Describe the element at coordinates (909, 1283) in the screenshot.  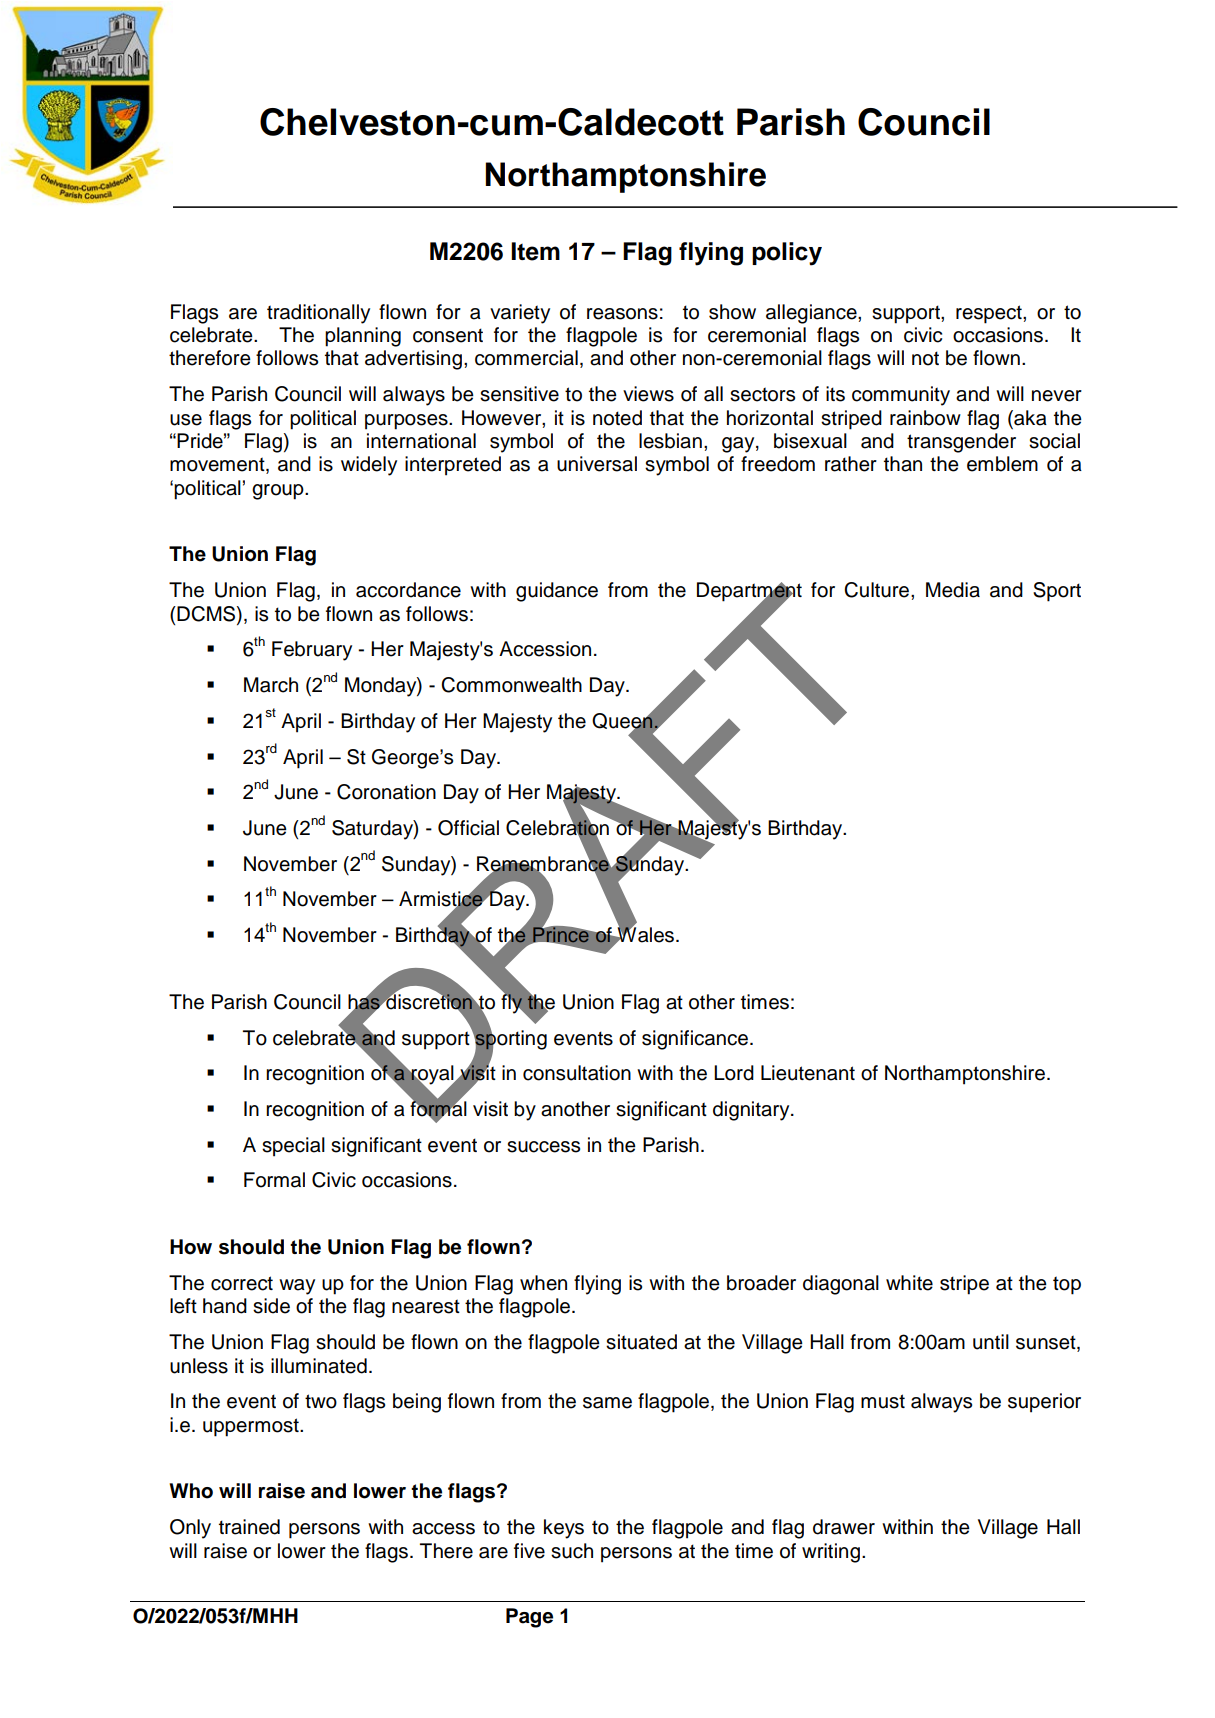
I see `white` at that location.
